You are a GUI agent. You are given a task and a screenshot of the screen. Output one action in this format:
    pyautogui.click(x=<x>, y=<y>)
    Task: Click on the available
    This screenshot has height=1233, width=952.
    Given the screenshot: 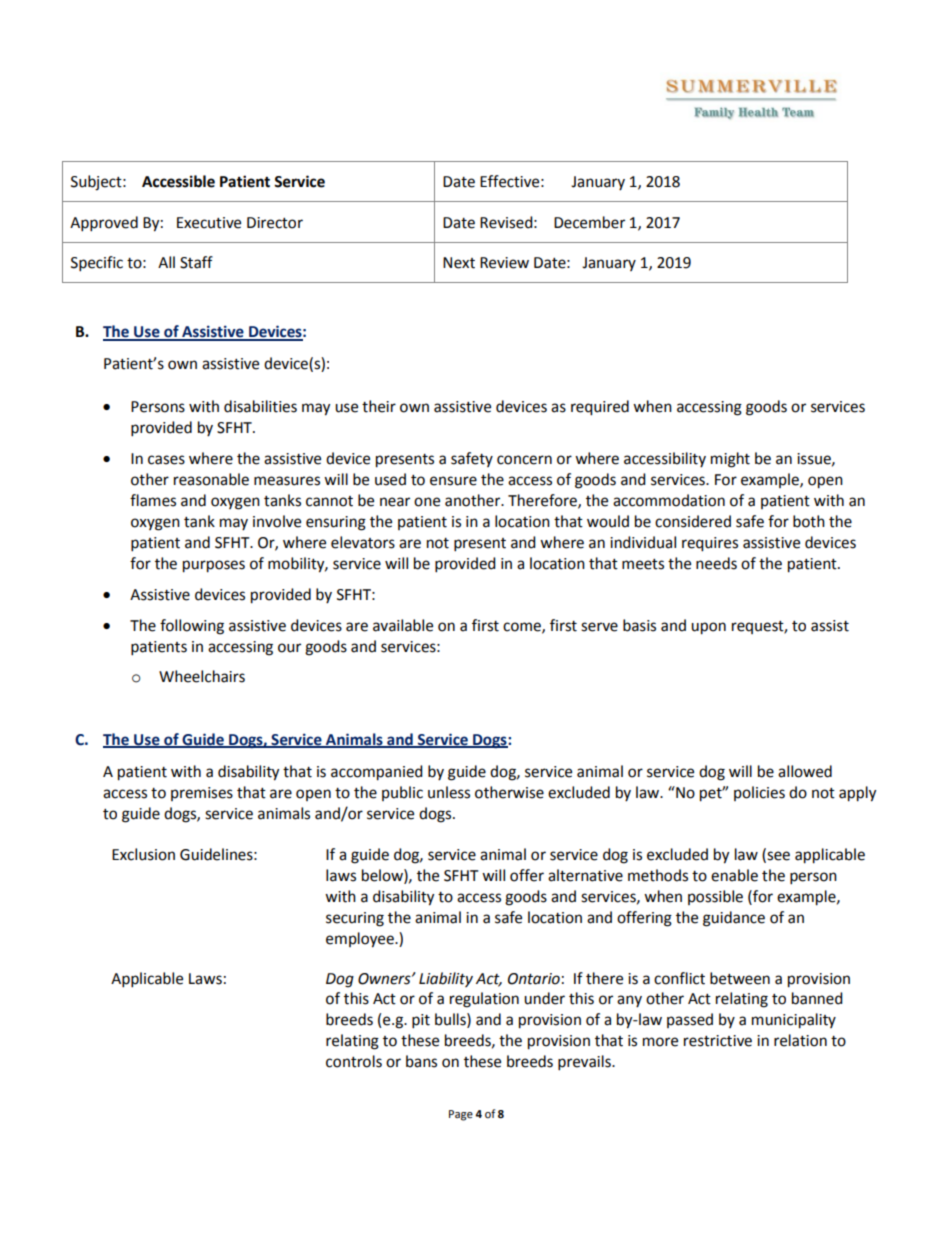 What is the action you would take?
    pyautogui.click(x=403, y=625)
